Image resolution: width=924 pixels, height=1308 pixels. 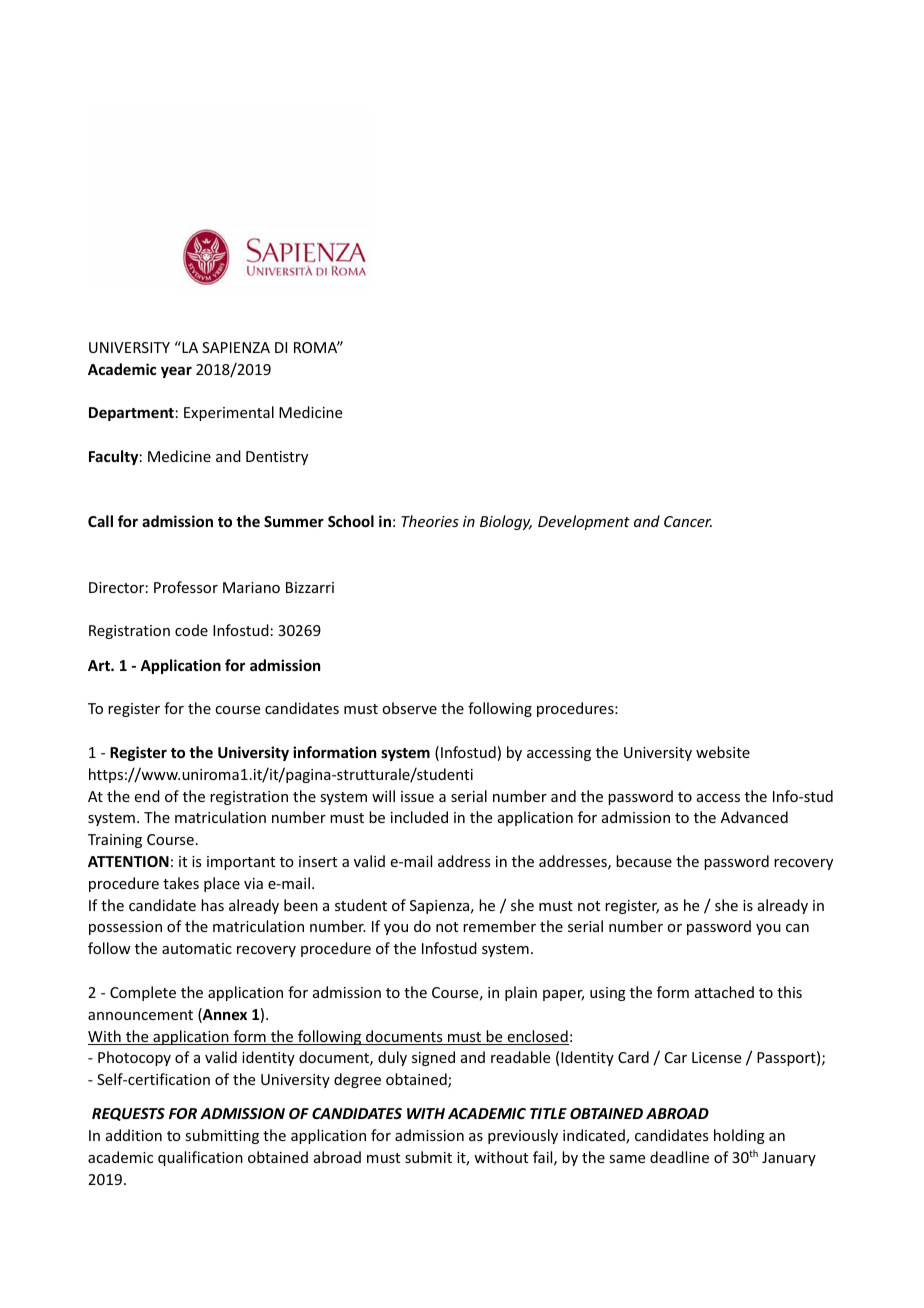 I want to click on year, so click(x=176, y=372).
